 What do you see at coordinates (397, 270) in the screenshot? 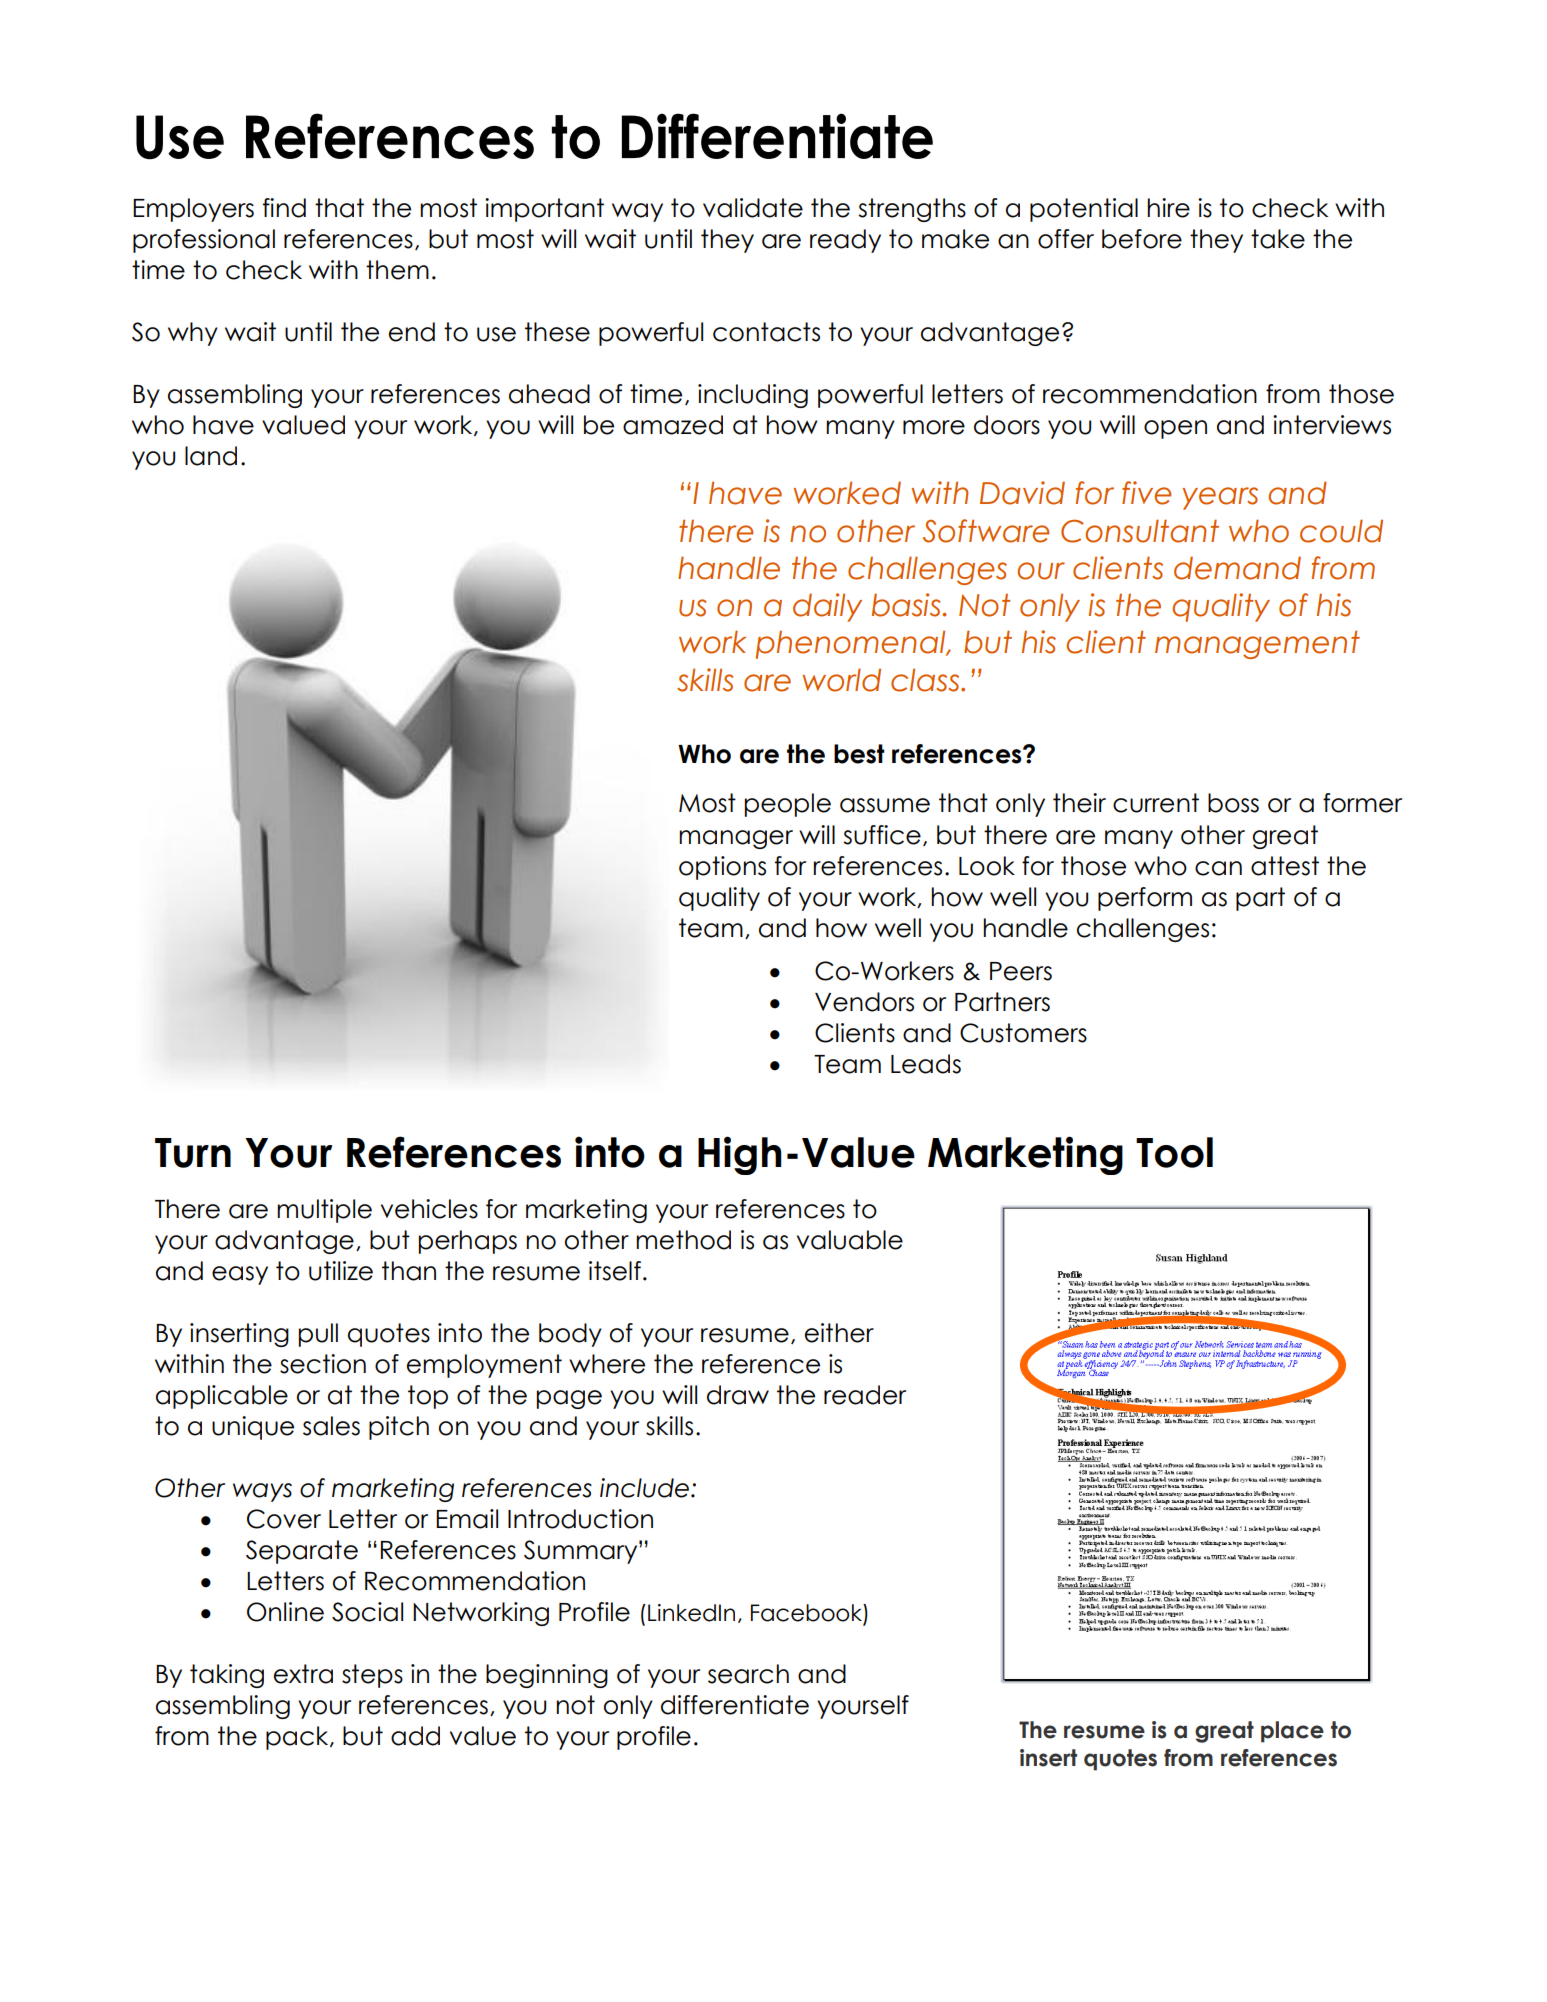
I see `them` at bounding box center [397, 270].
